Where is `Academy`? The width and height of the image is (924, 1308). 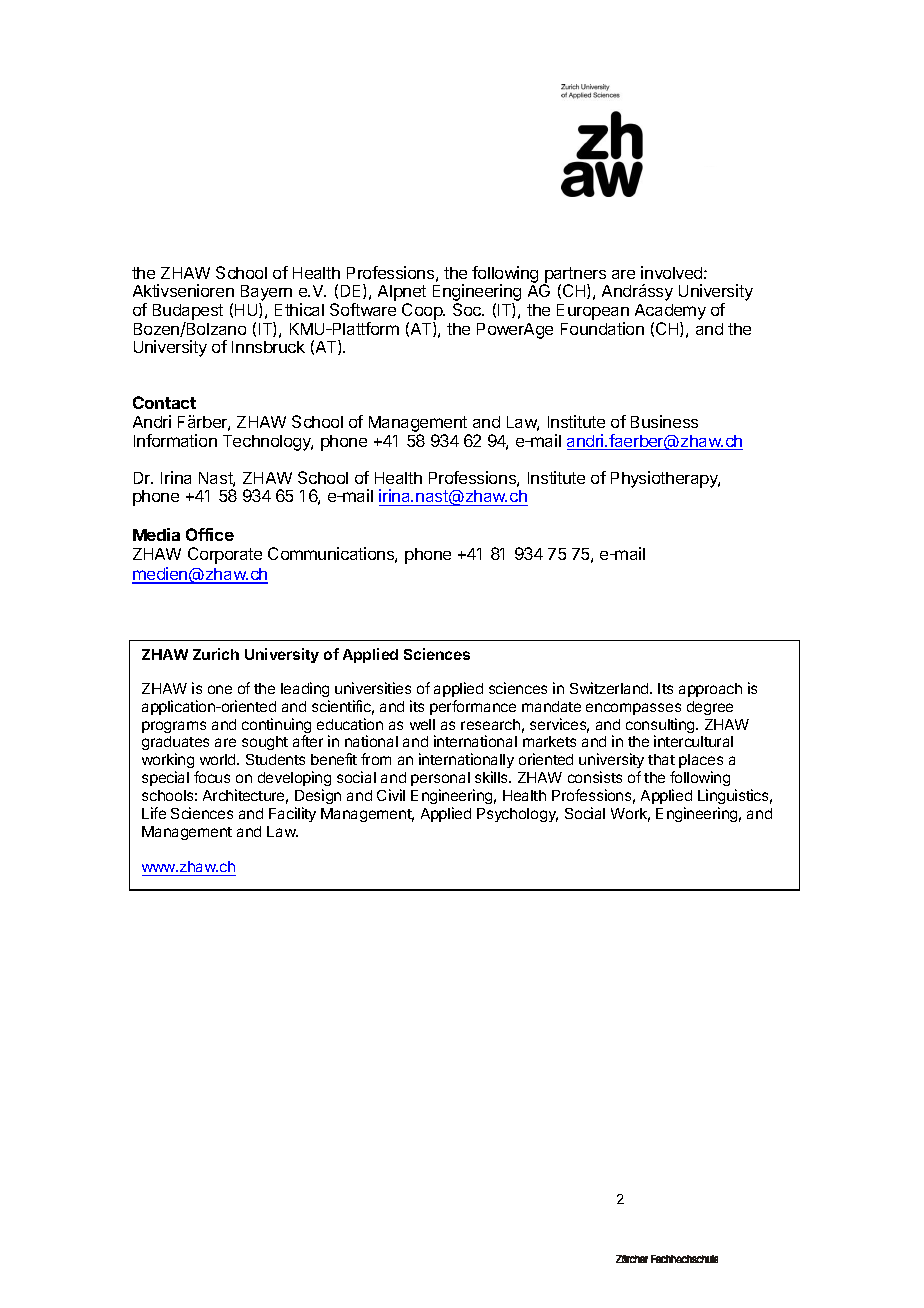 Academy is located at coordinates (670, 313).
